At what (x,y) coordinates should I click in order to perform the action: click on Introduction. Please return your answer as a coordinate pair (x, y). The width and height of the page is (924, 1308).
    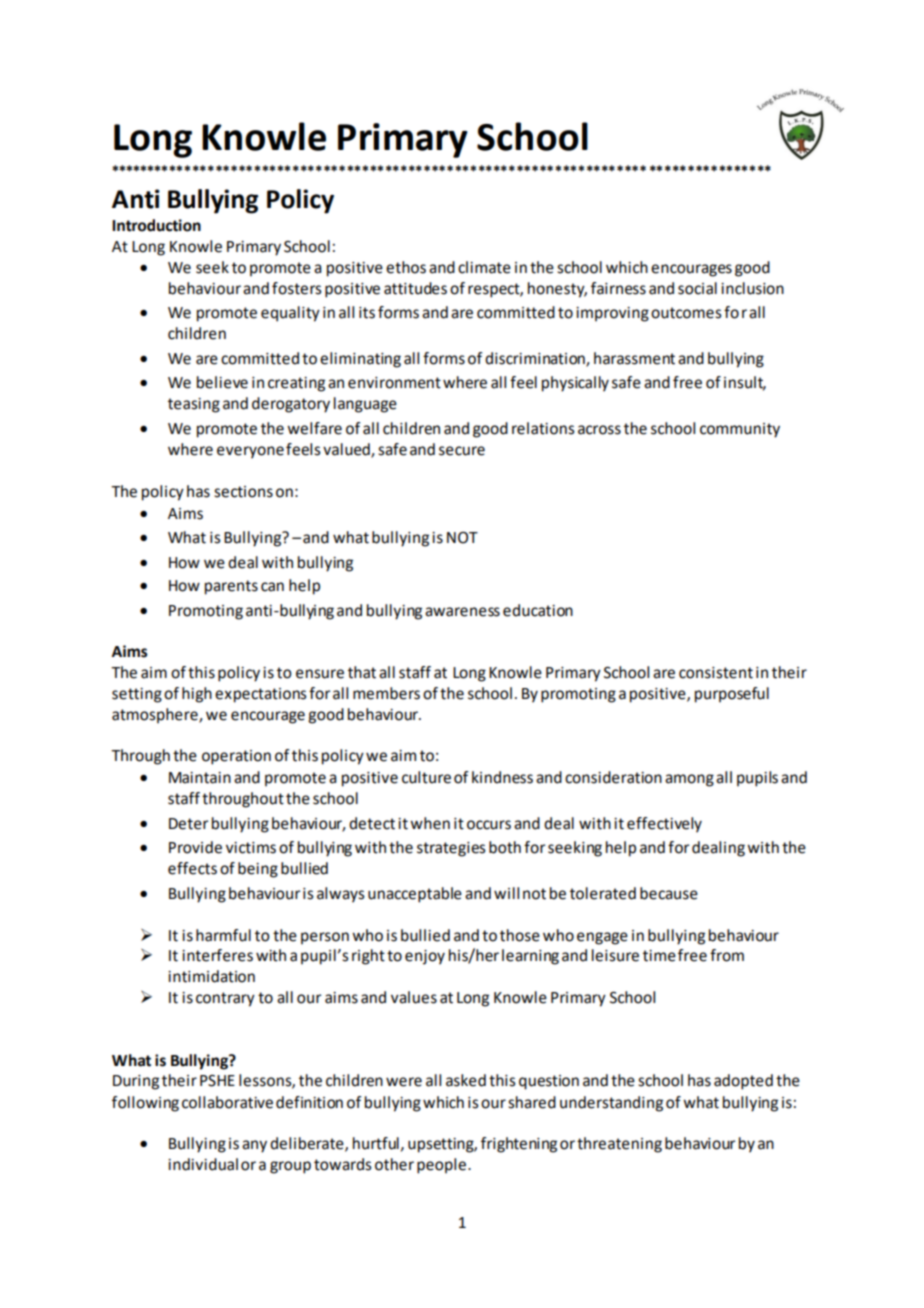
    Looking at the image, I should click on (156, 225).
